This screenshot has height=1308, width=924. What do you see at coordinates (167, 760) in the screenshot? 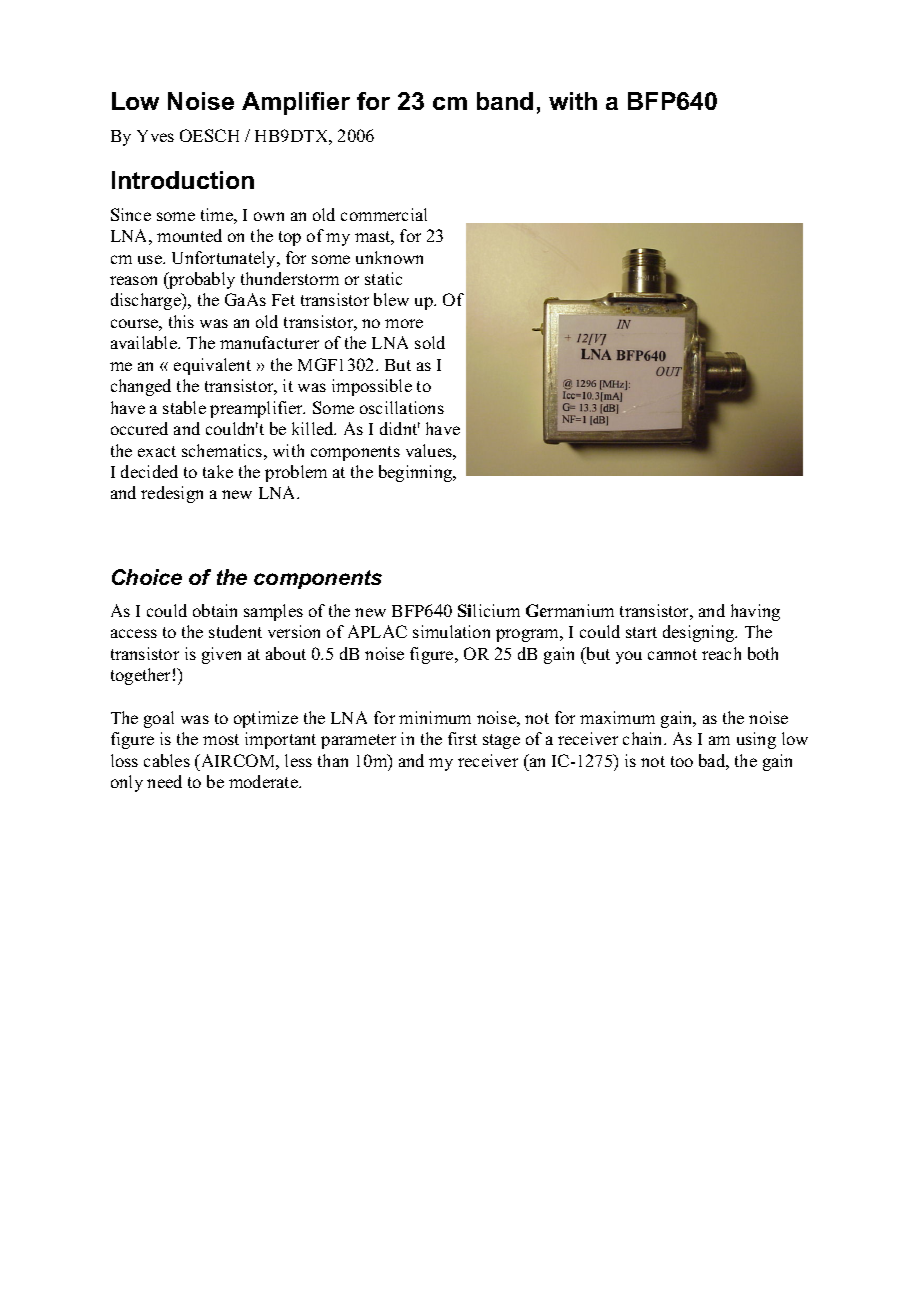
I see `cables` at bounding box center [167, 760].
